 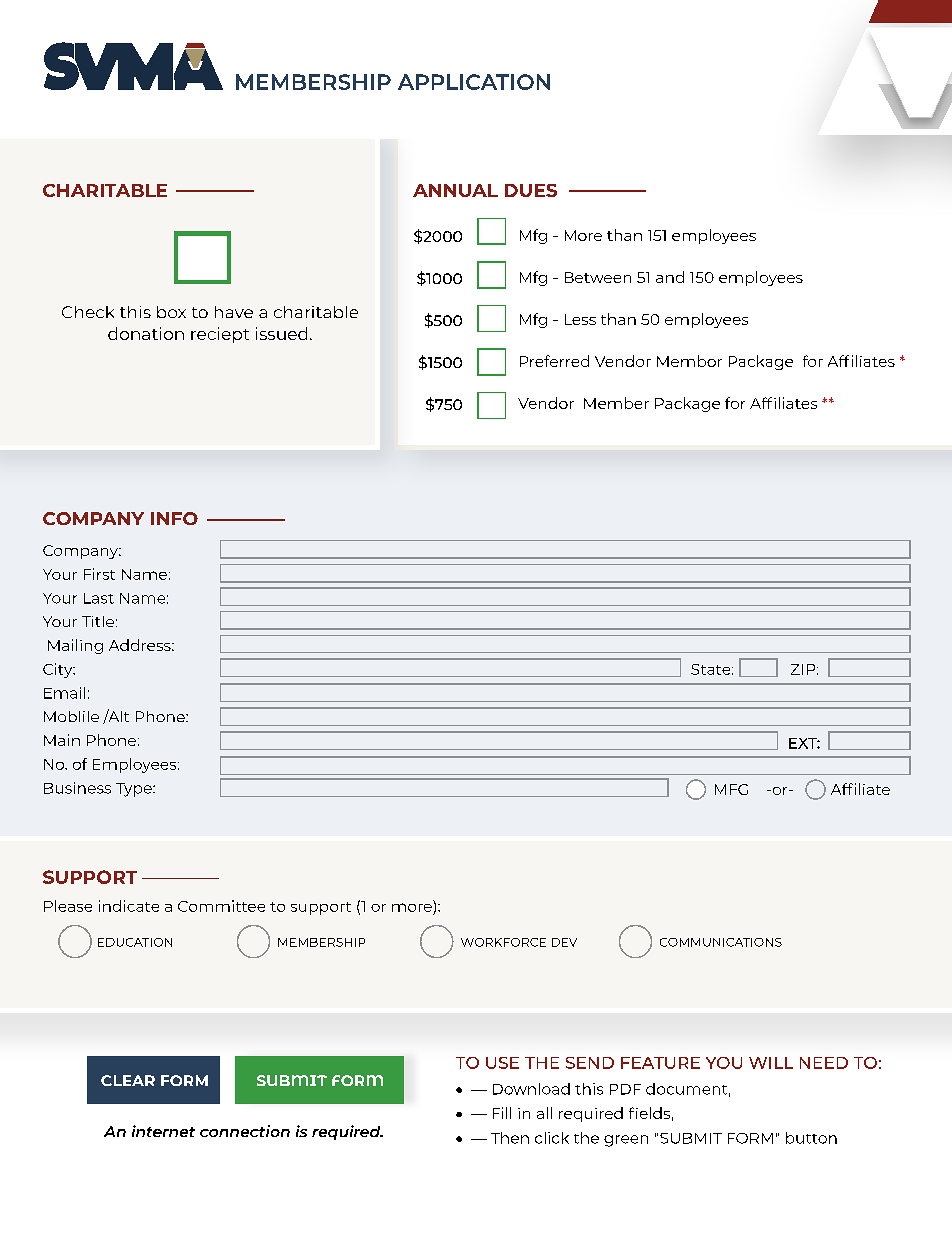 I want to click on Less, so click(x=580, y=319).
